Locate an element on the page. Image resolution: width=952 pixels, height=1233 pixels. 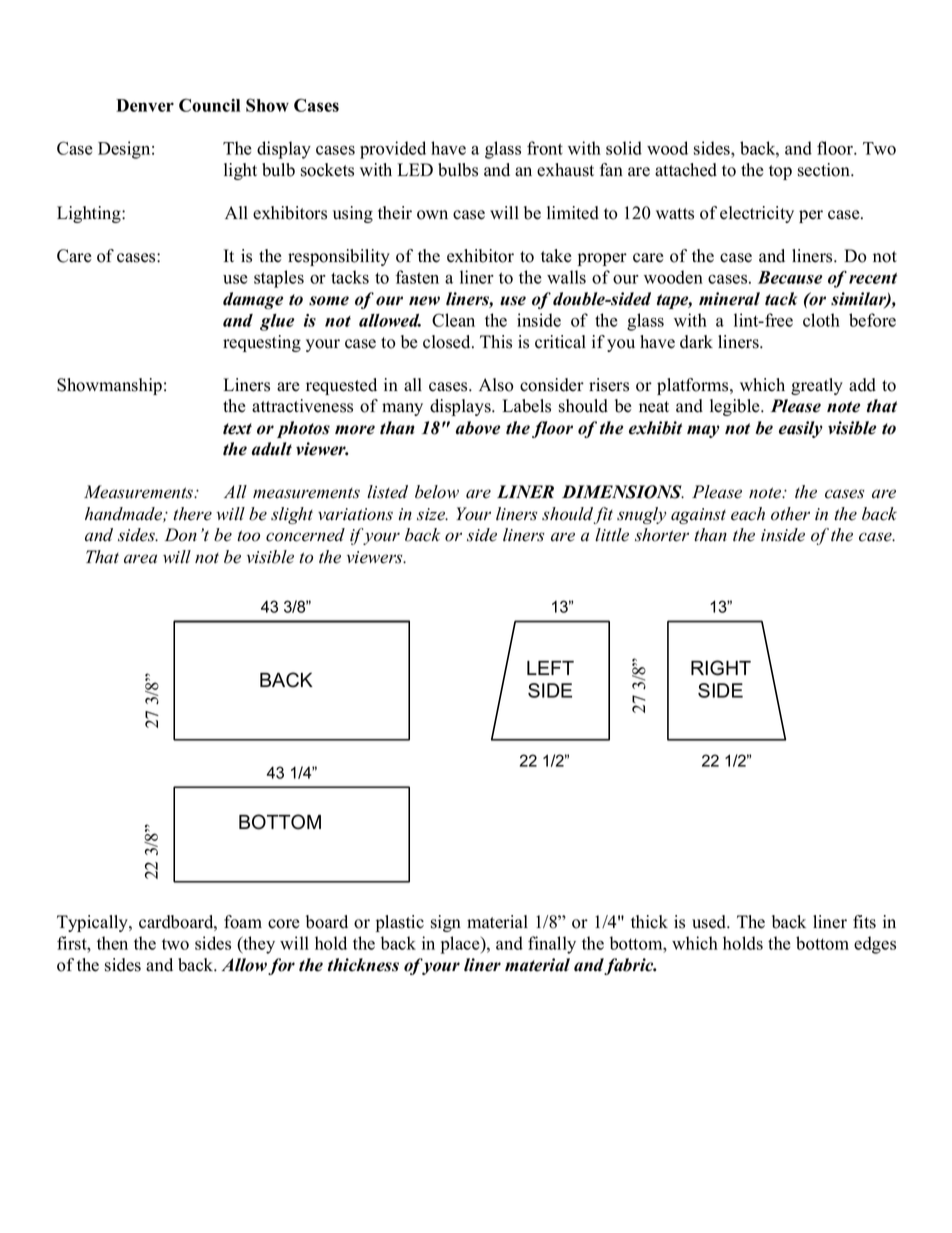
Also is located at coordinates (496, 385).
